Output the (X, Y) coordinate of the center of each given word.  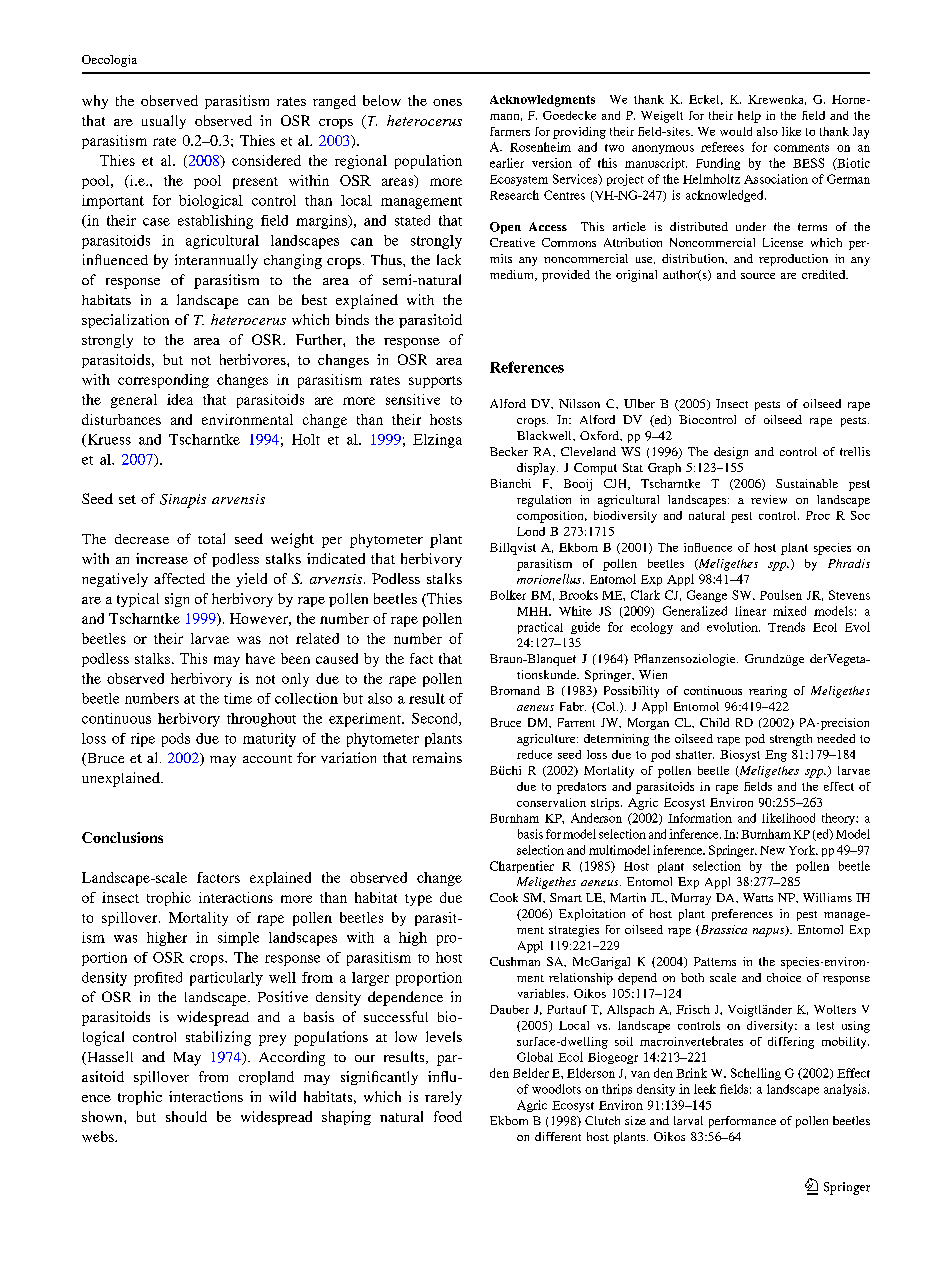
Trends (786, 627)
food (448, 1116)
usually (164, 122)
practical (540, 628)
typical (138, 600)
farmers (510, 131)
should (186, 1116)
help (749, 117)
